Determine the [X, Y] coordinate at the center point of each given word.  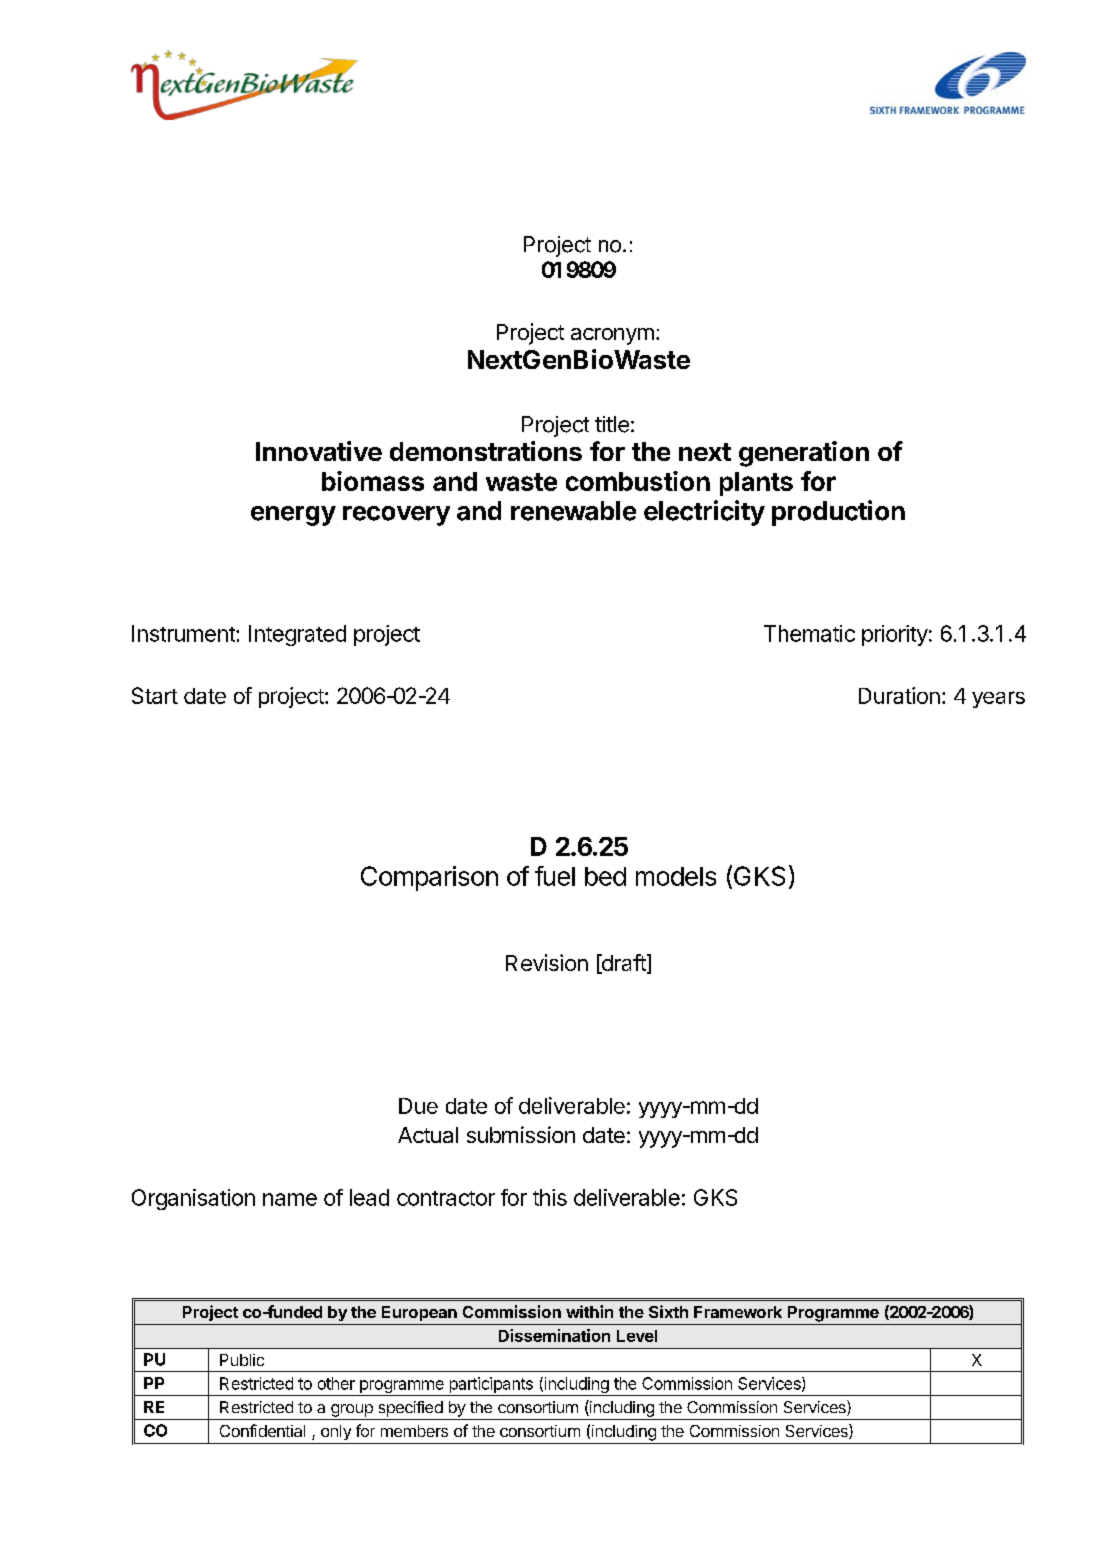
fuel [555, 876]
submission [521, 1134]
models [676, 876]
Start [155, 695]
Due [418, 1106]
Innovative [319, 451]
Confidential [262, 1430]
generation [804, 454]
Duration [899, 695]
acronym [612, 336]
